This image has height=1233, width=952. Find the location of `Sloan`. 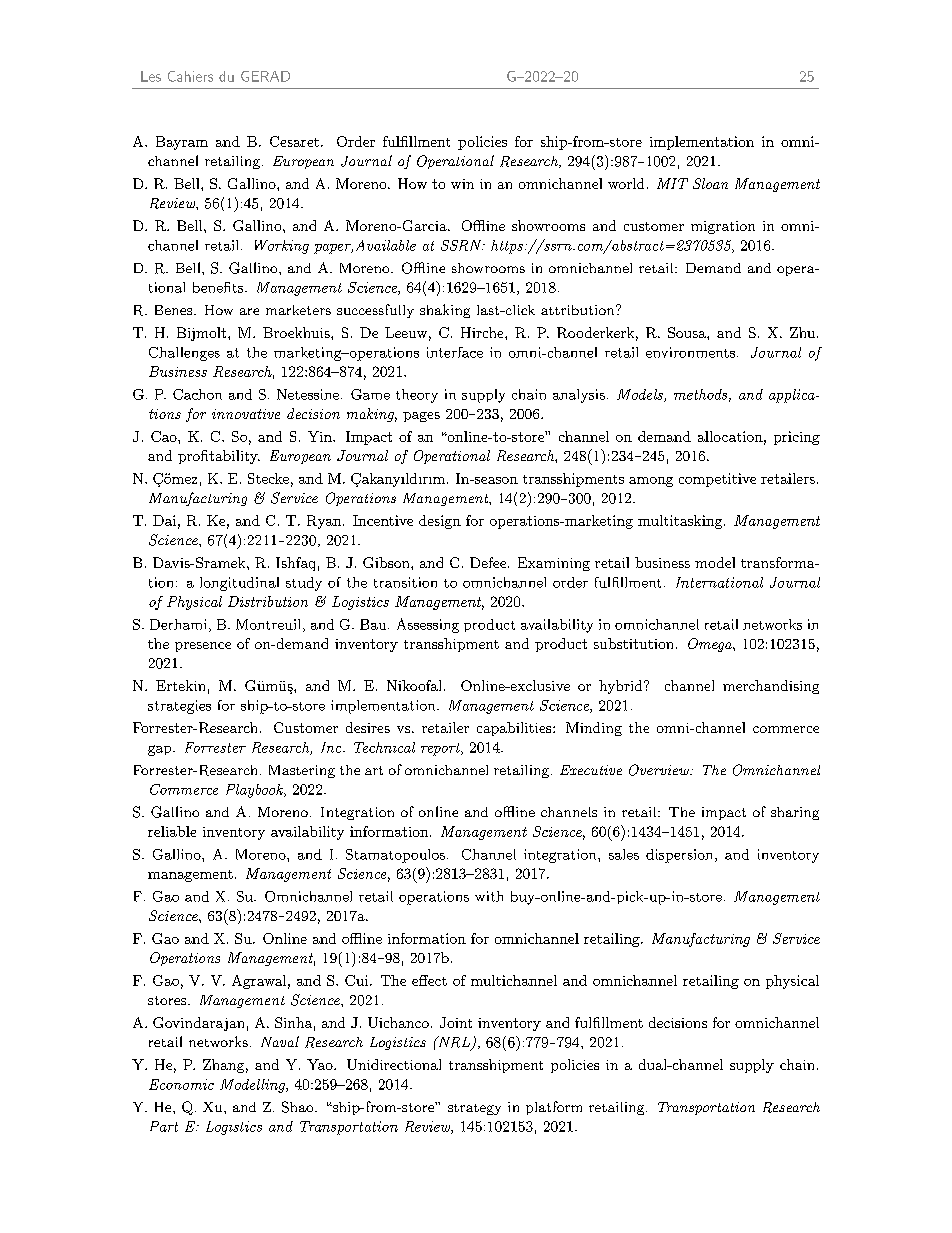

Sloan is located at coordinates (710, 183).
